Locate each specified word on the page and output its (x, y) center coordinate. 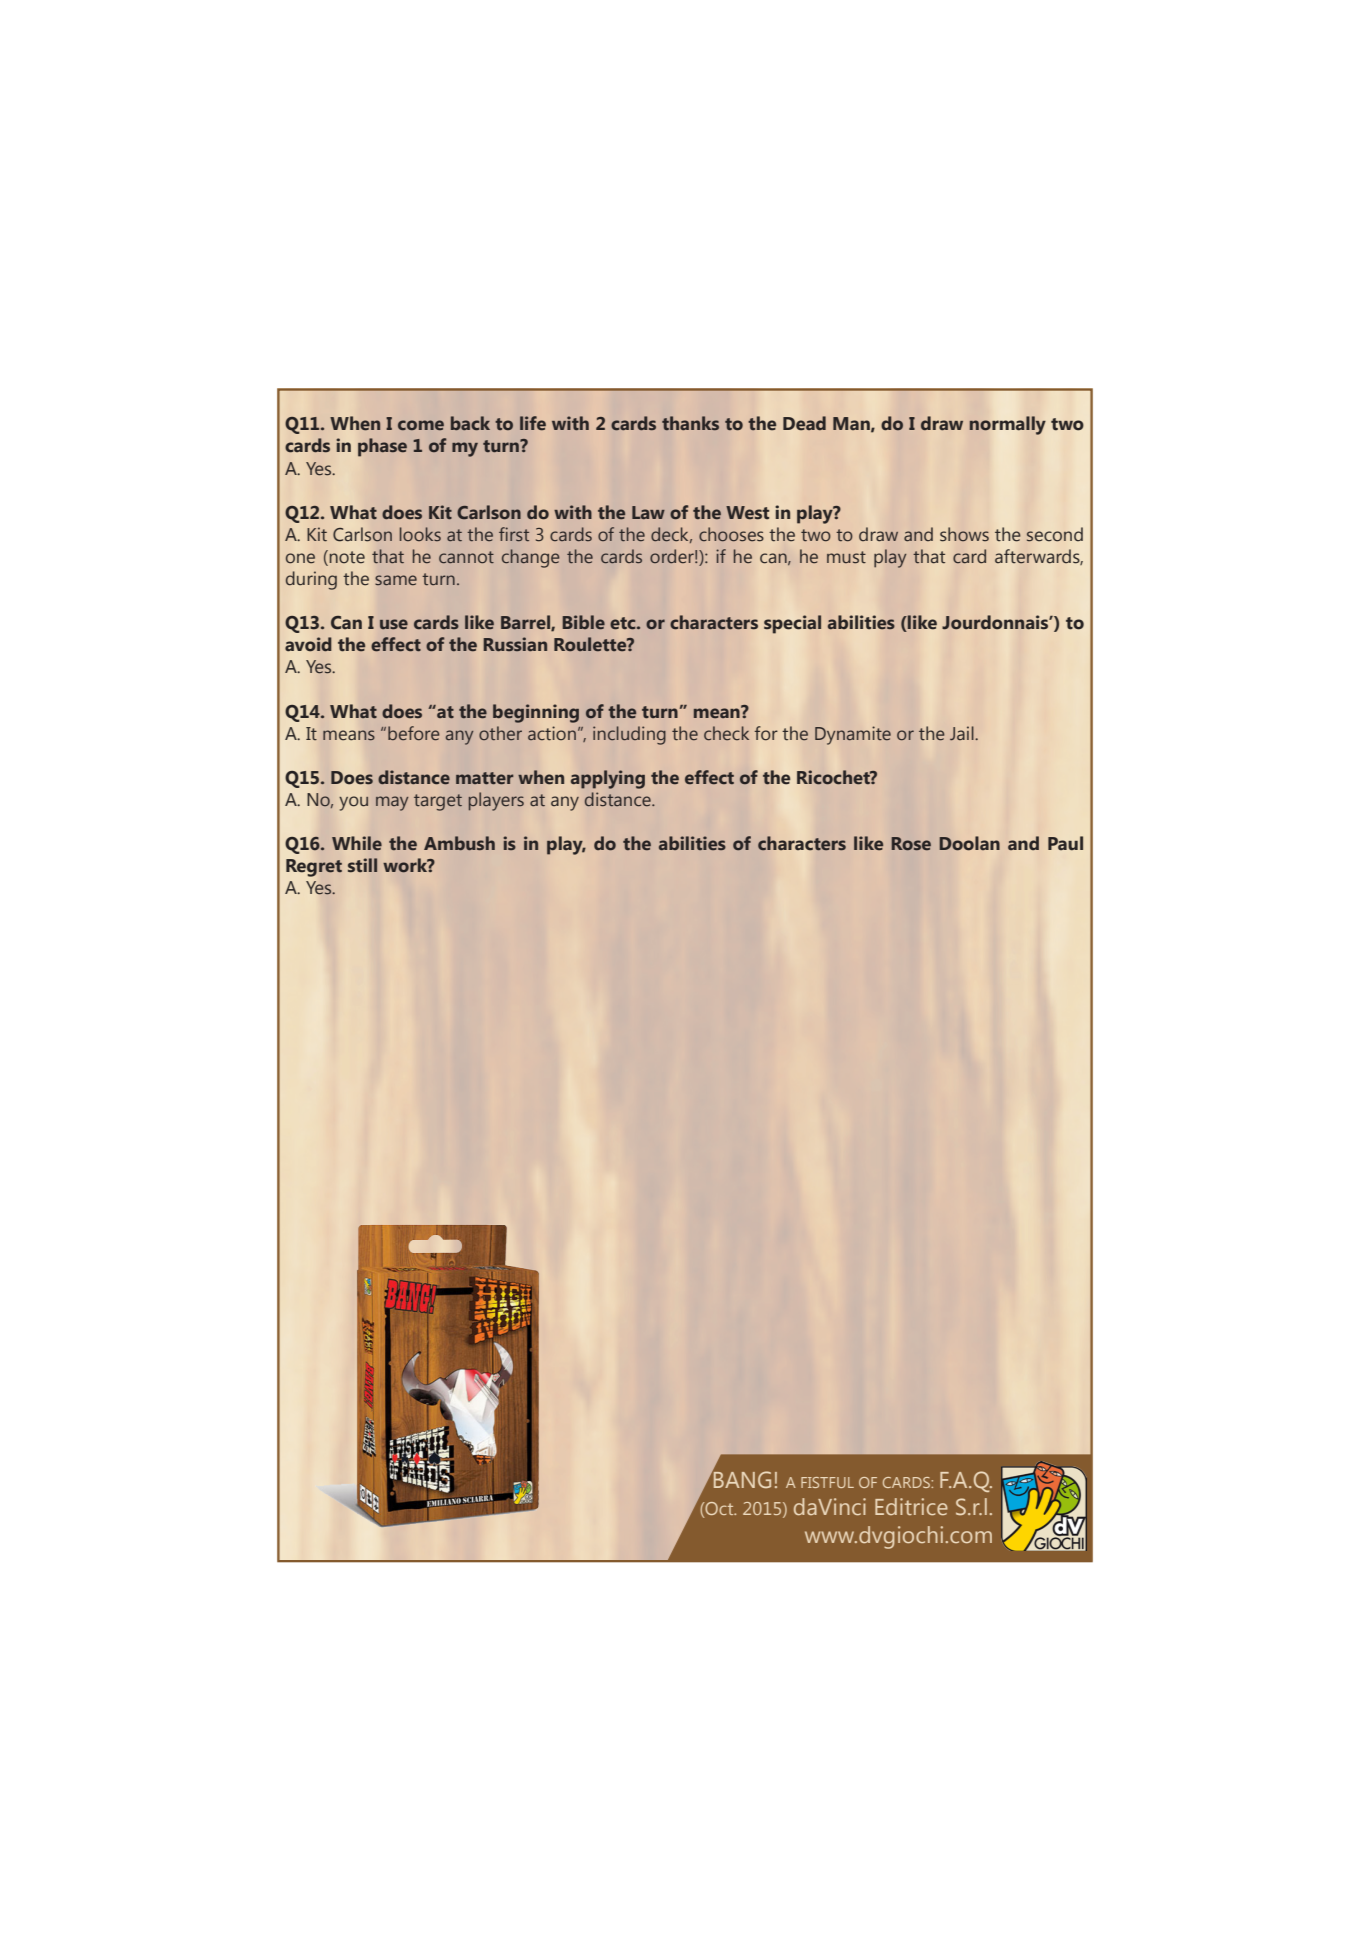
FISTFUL (827, 1482)
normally (1007, 425)
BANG (741, 1478)
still (362, 865)
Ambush (459, 843)
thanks (690, 423)
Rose (911, 843)
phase (382, 447)
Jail (963, 733)
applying (608, 779)
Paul (1065, 843)
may (392, 803)
